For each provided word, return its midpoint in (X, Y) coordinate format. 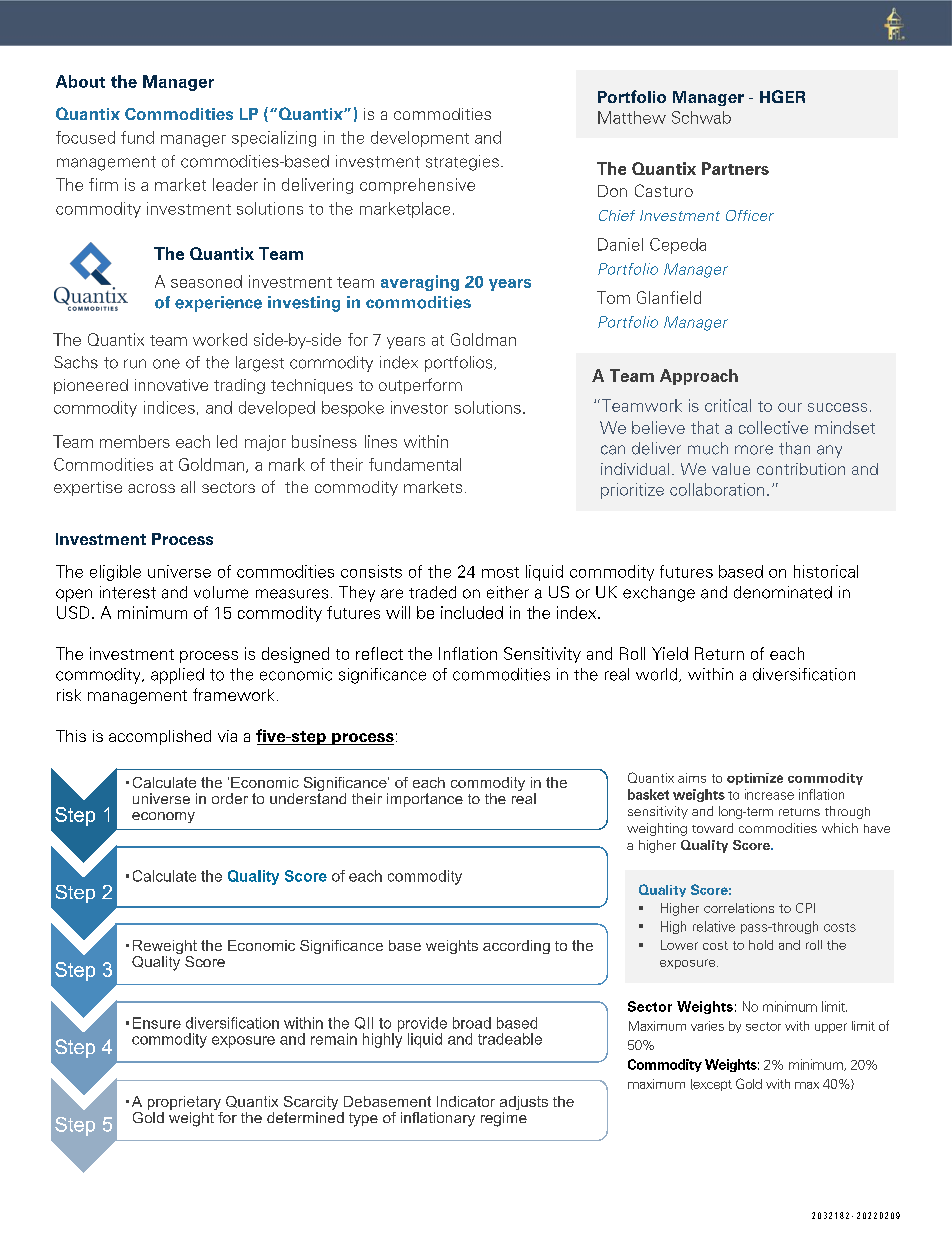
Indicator (466, 1101)
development (420, 139)
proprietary (185, 1104)
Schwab (701, 117)
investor (419, 407)
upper (831, 1028)
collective (773, 427)
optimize (755, 779)
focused (85, 137)
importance (425, 800)
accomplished (160, 737)
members (135, 441)
